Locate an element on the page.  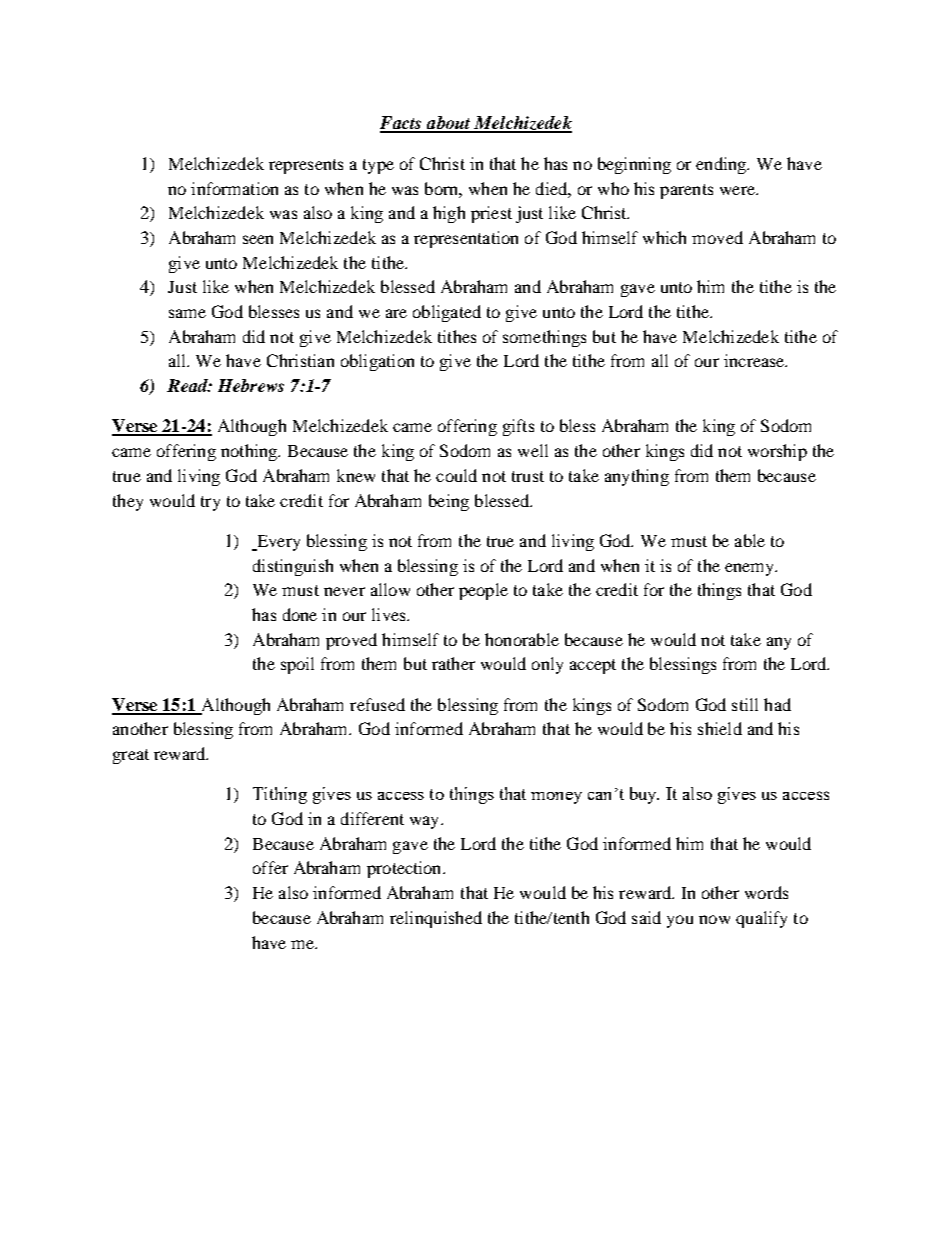
being is located at coordinates (449, 502).
